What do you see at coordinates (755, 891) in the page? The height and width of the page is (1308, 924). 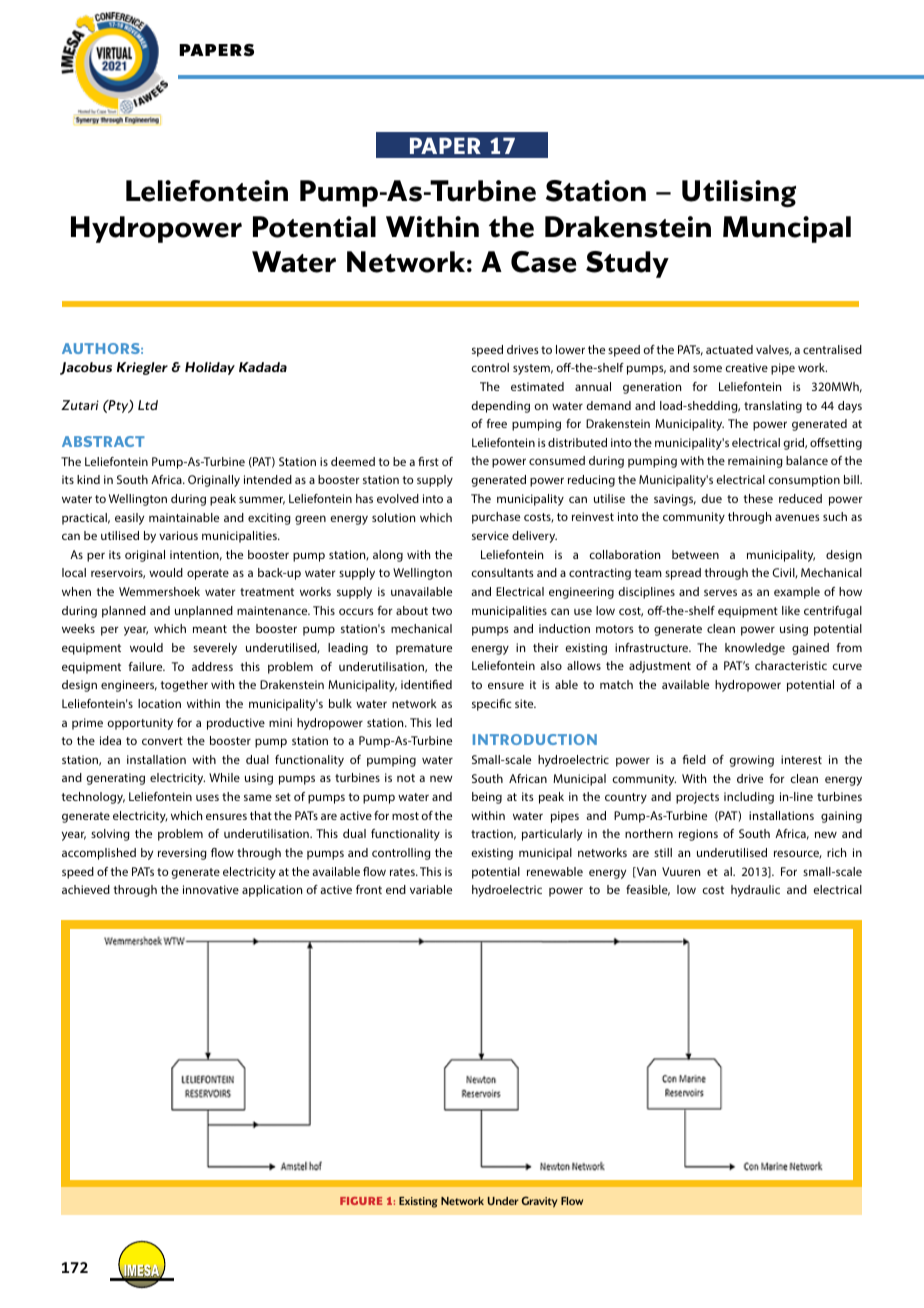 I see `hydraulic` at bounding box center [755, 891].
